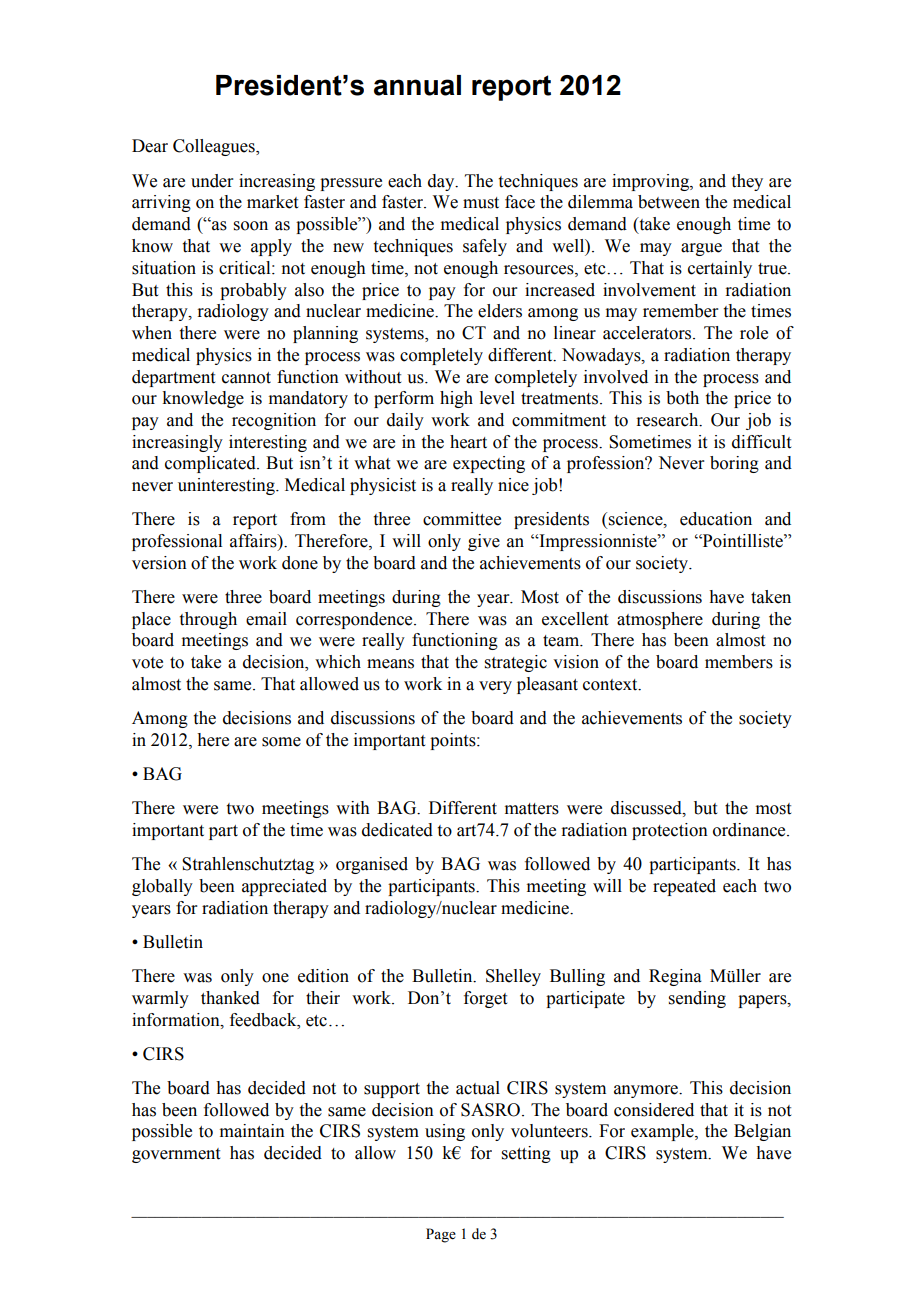 This screenshot has width=924, height=1308. I want to click on protection, so click(670, 831).
